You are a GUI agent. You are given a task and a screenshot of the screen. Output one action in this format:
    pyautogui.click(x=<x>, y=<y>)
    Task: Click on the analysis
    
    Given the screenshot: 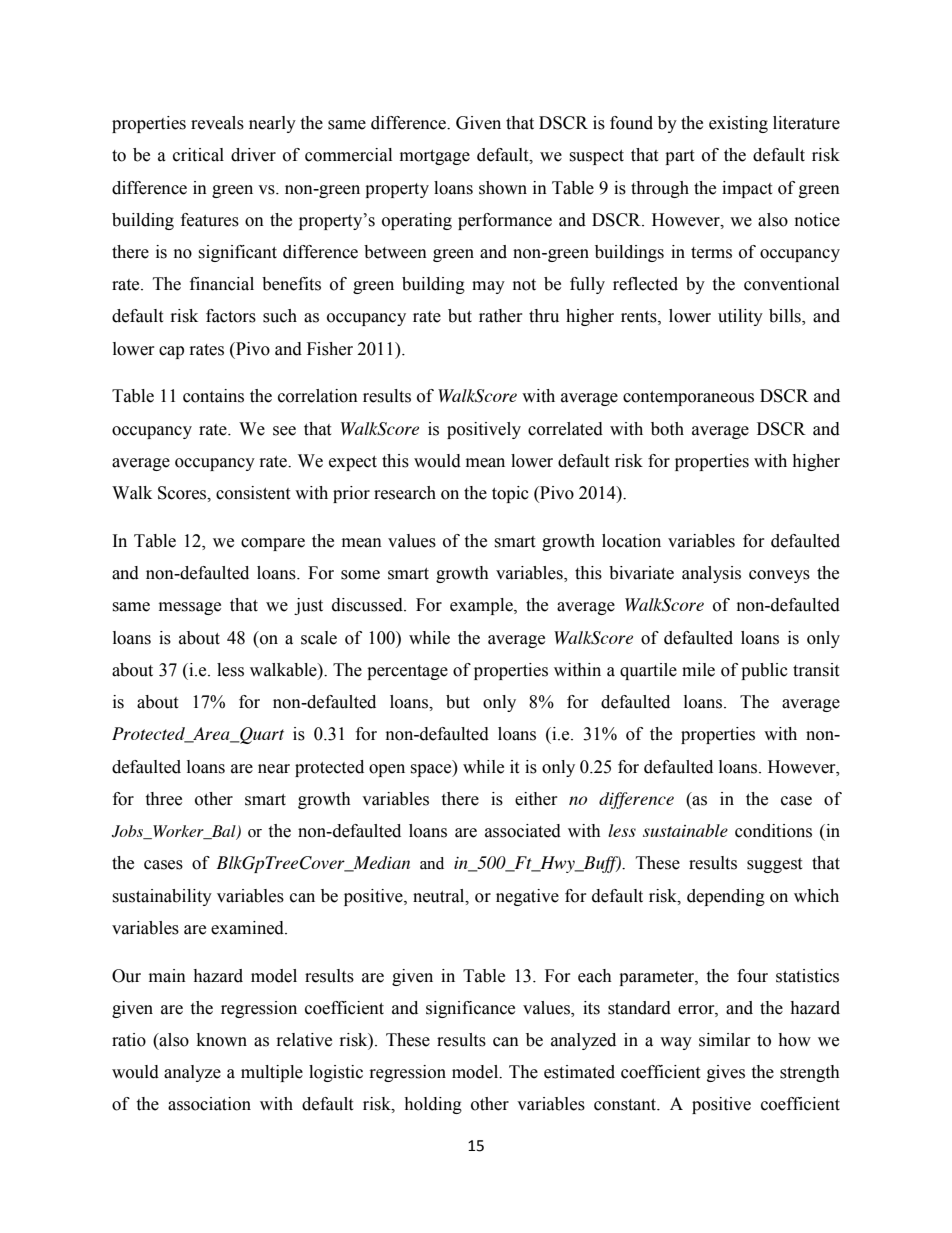 What is the action you would take?
    pyautogui.click(x=711, y=574)
